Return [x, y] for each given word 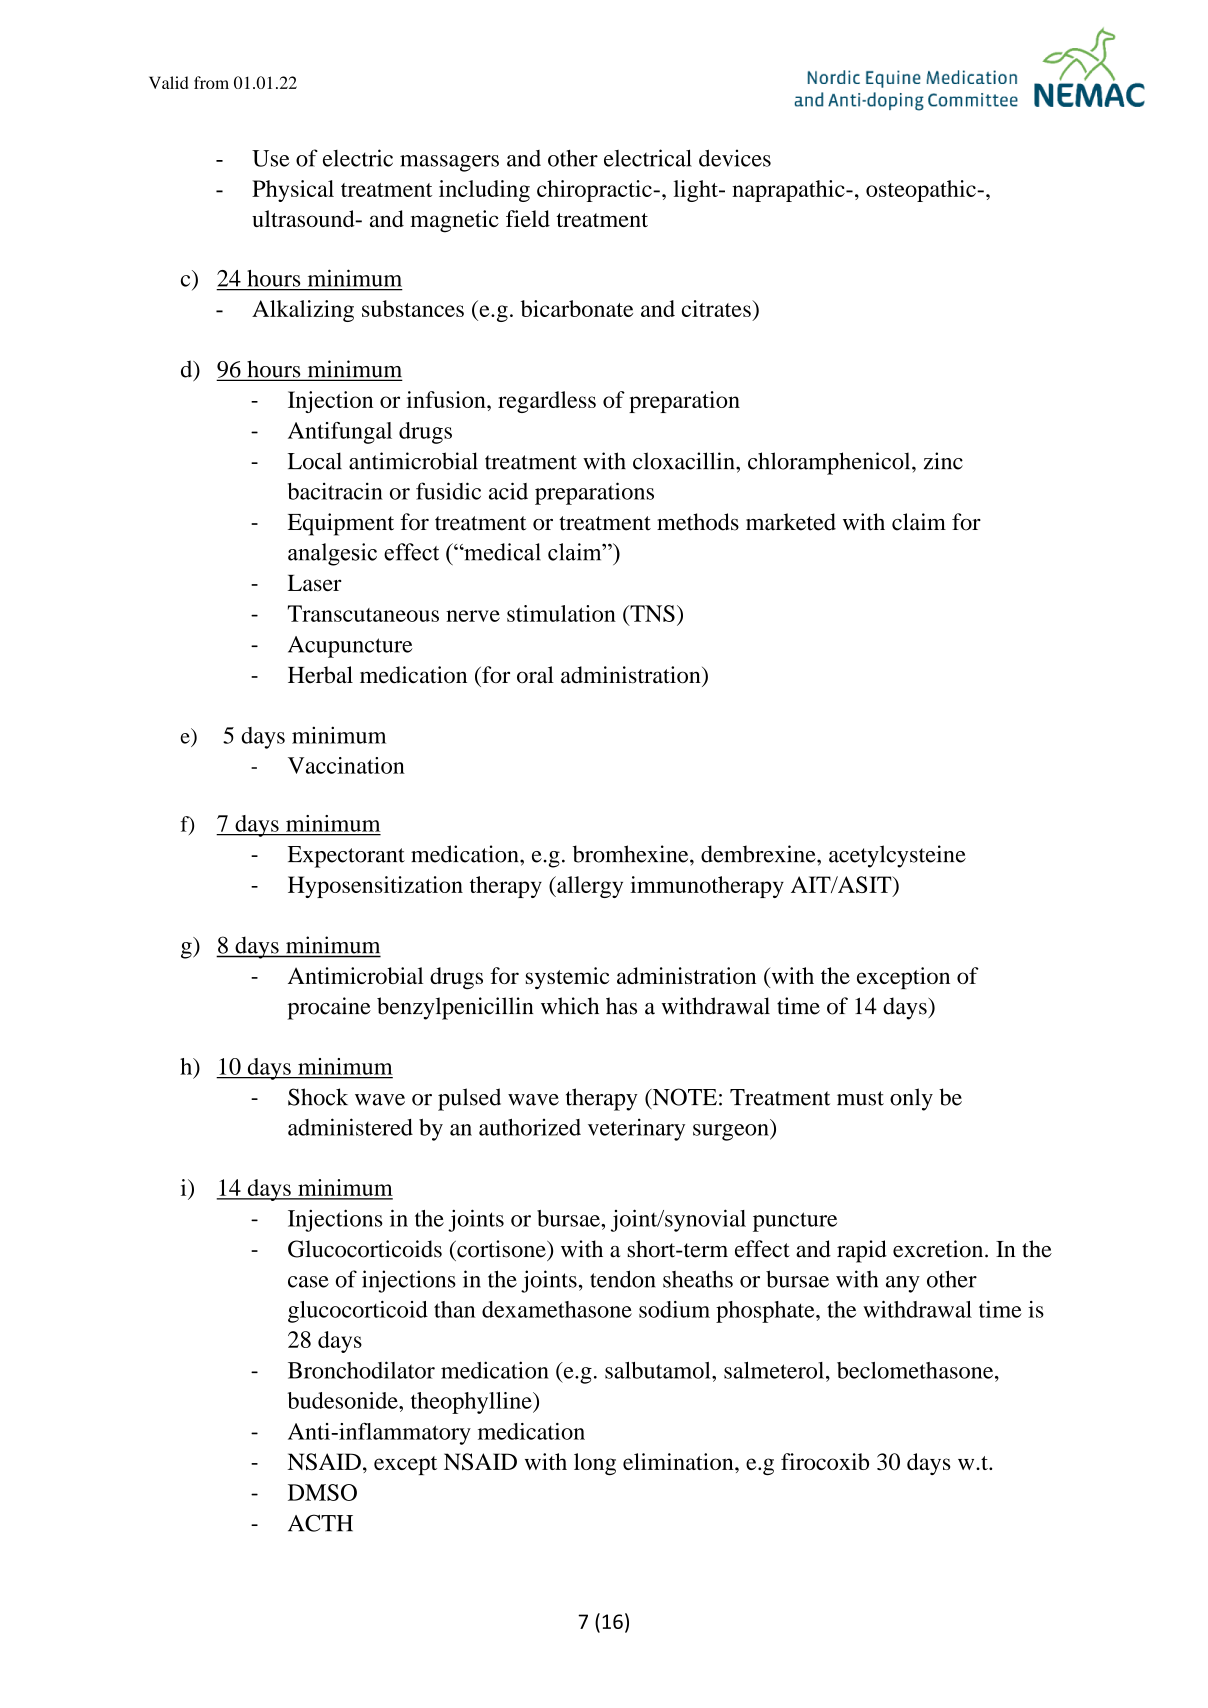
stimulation [561, 613]
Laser [314, 583]
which [570, 1006]
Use [271, 158]
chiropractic [595, 191]
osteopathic [922, 191]
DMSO [322, 1492]
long [595, 1464]
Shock [318, 1097]
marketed [791, 522]
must [860, 1098]
